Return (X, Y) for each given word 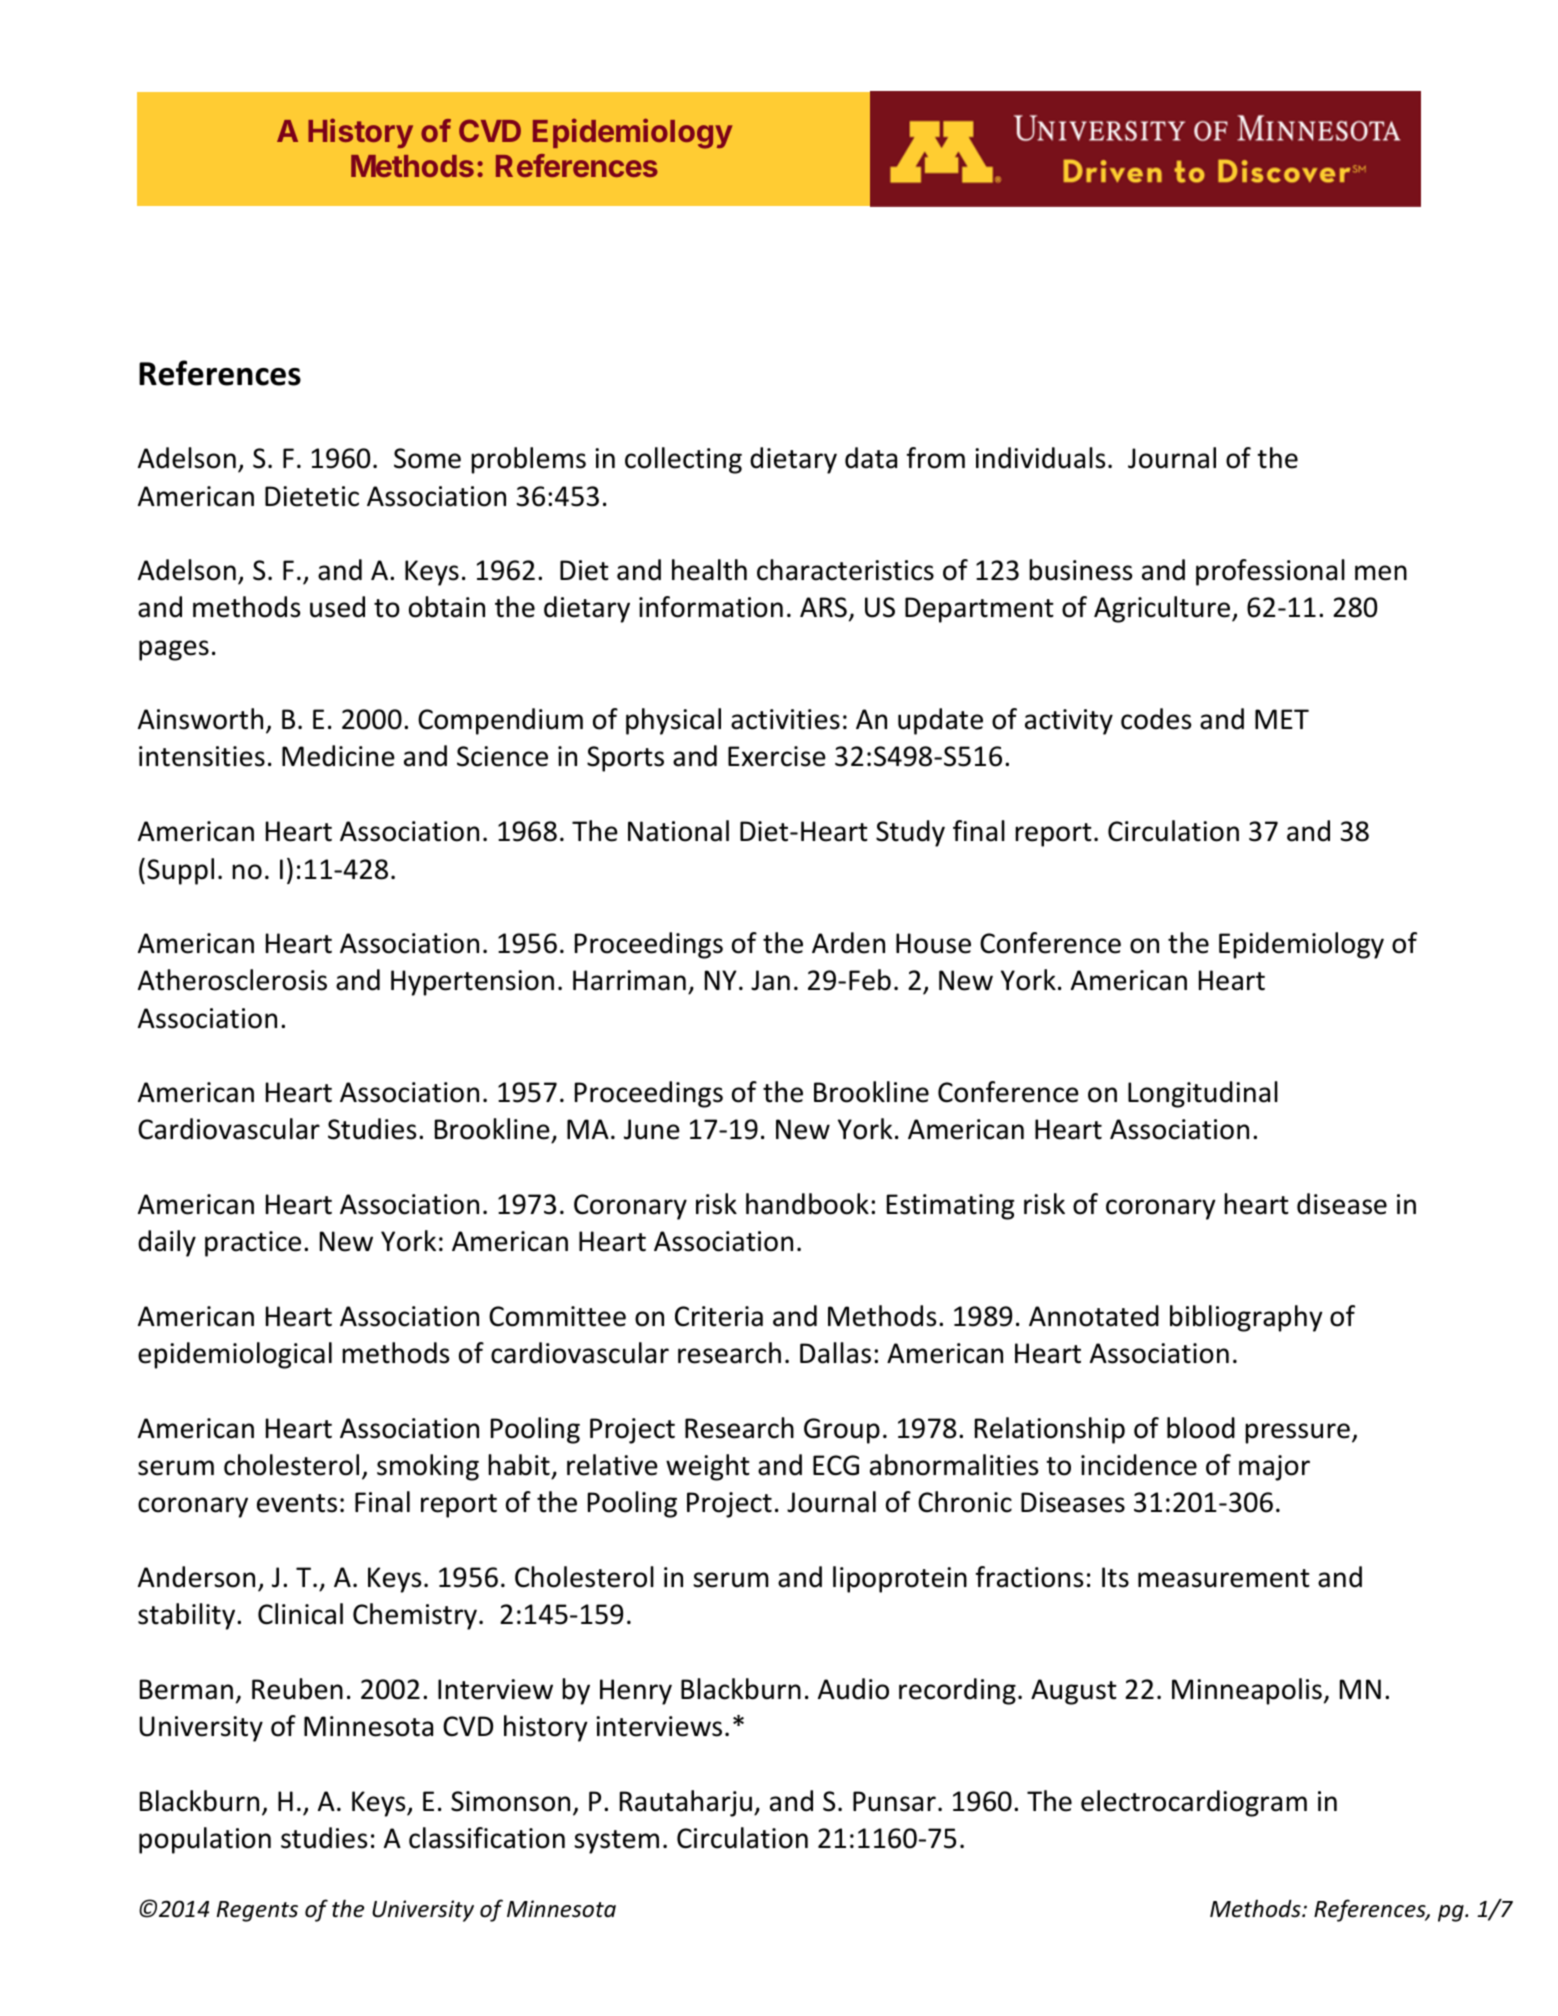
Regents (257, 1911)
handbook (807, 1204)
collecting (683, 460)
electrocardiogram (1194, 1803)
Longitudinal (1203, 1094)
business (1080, 570)
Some (427, 458)
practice (253, 1244)
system (616, 1842)
